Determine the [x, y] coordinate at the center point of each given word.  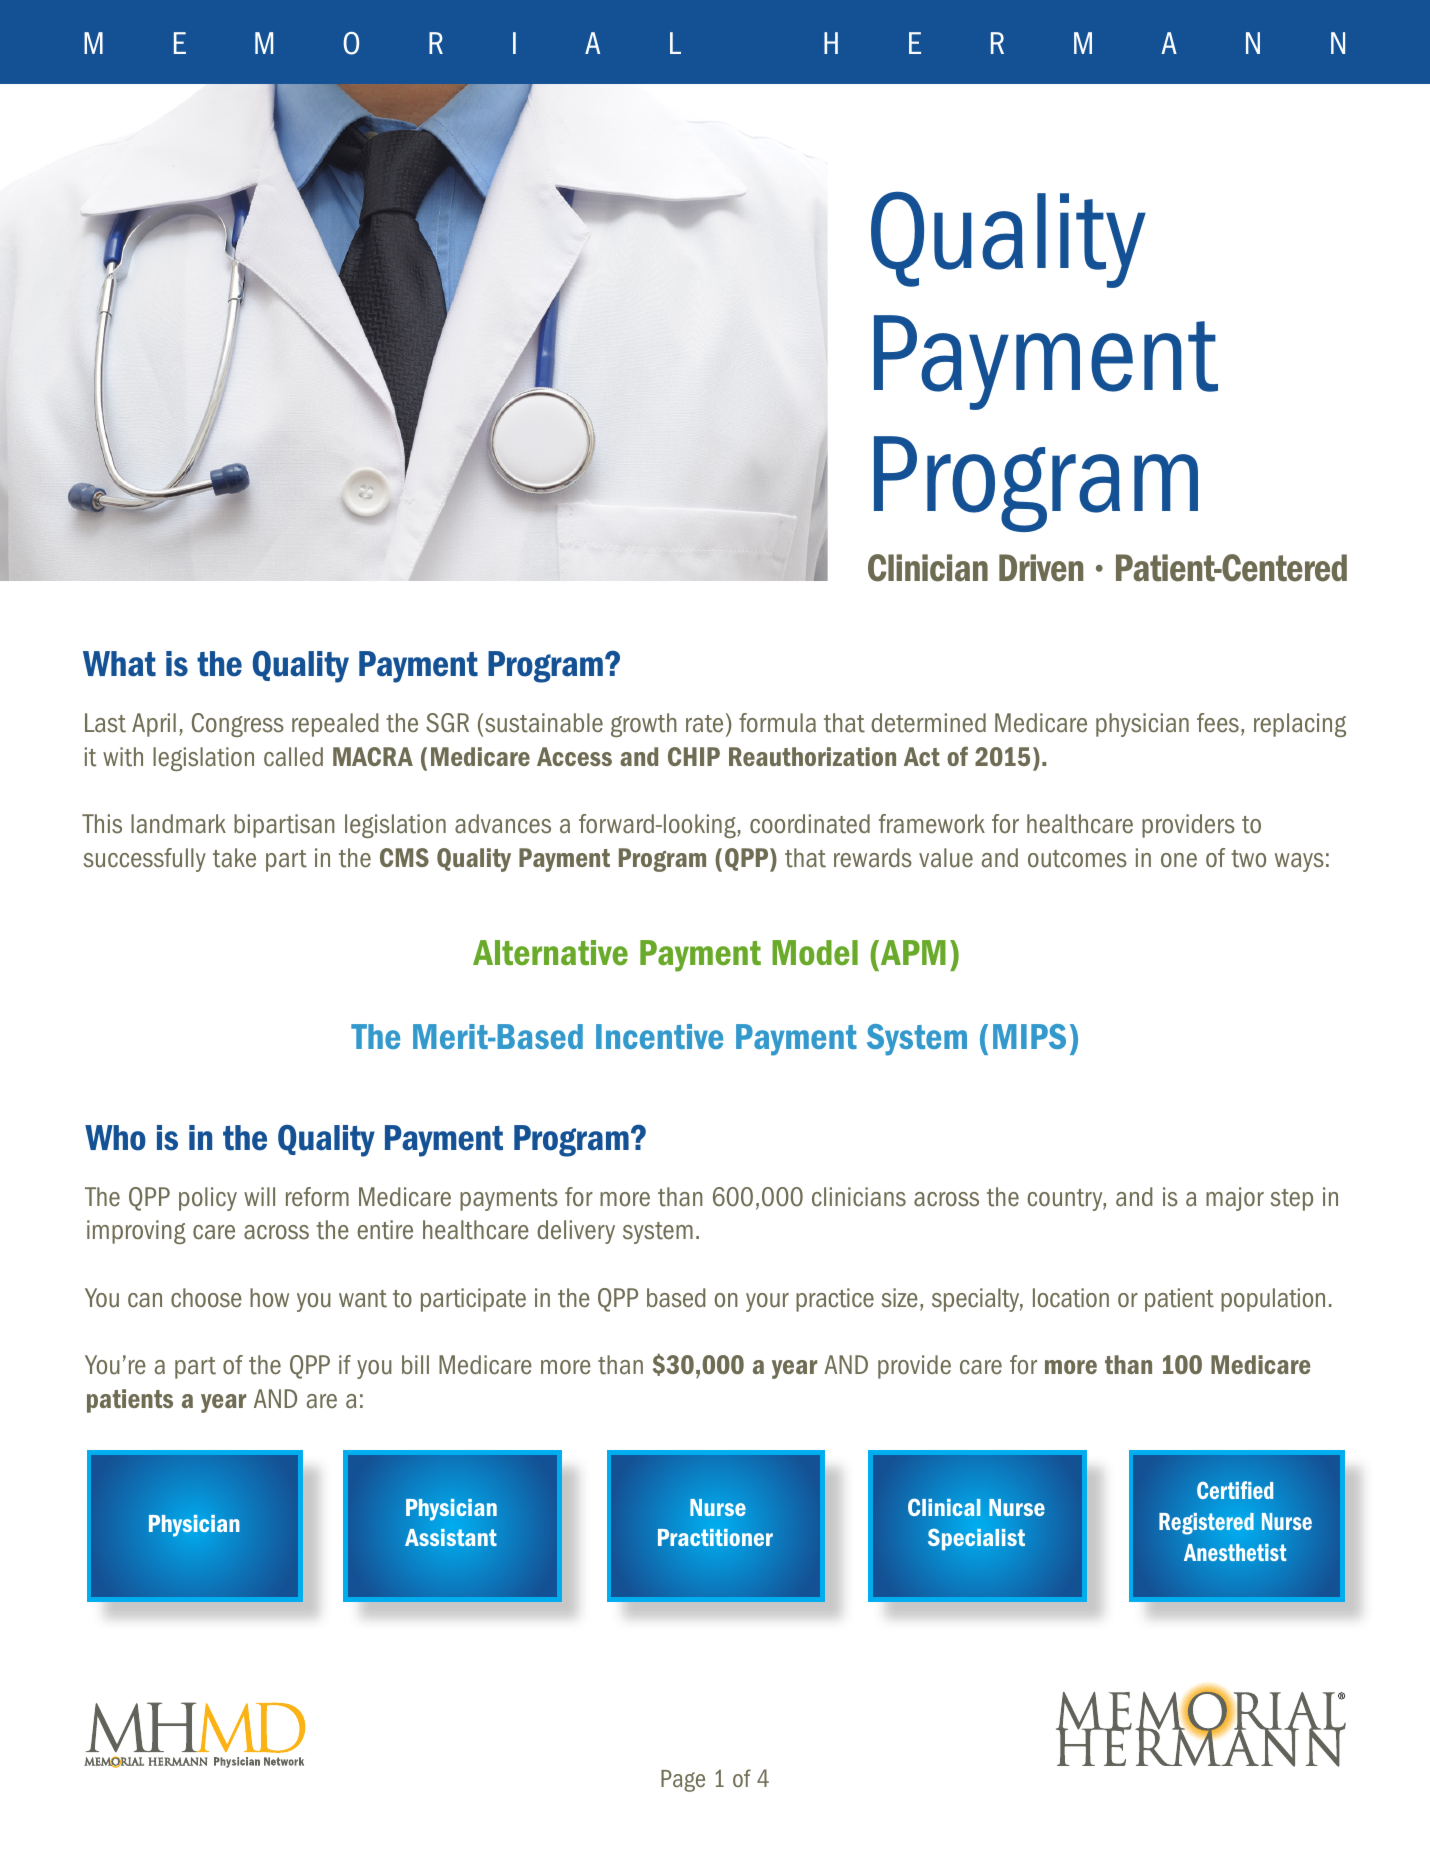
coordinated [810, 824]
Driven [1041, 568]
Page [683, 1781]
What [119, 664]
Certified [1235, 1490]
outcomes [1077, 859]
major [1235, 1199]
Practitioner [715, 1537]
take [234, 858]
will [259, 1196]
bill [415, 1364]
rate [704, 724]
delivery [576, 1232]
